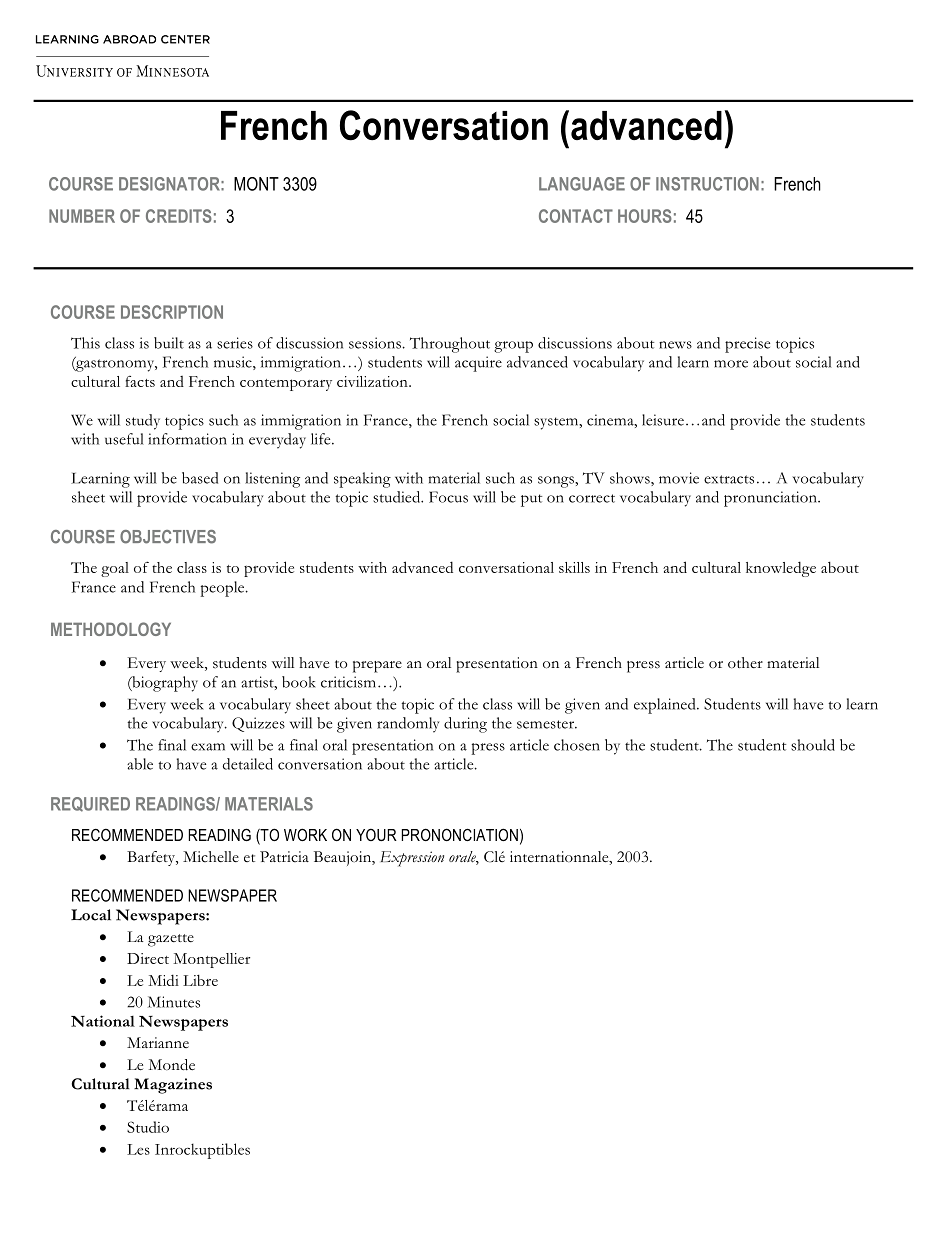 The image size is (952, 1233). What do you see at coordinates (211, 857) in the image?
I see `Michelle` at bounding box center [211, 857].
